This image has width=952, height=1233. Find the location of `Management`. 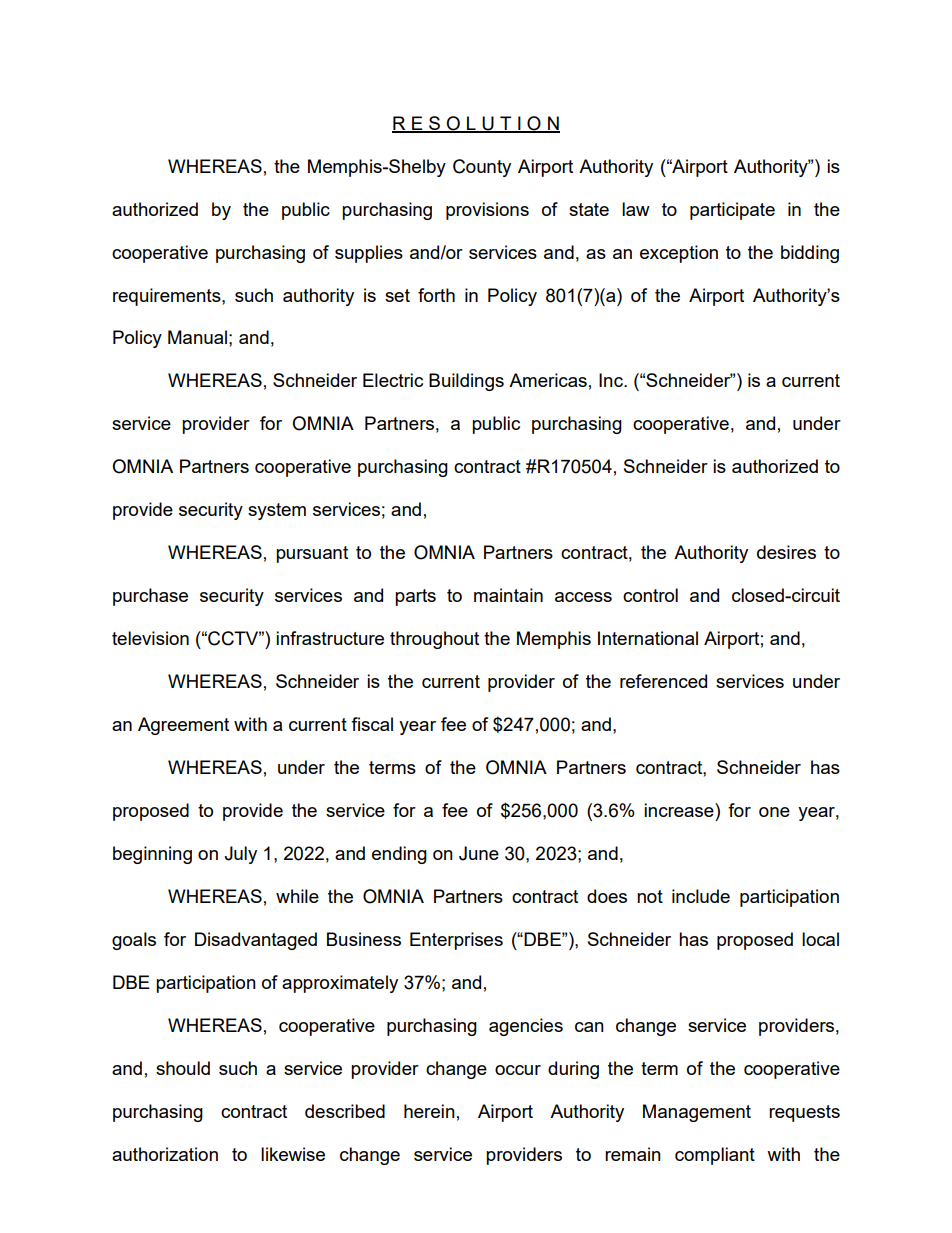

Management is located at coordinates (697, 1113).
